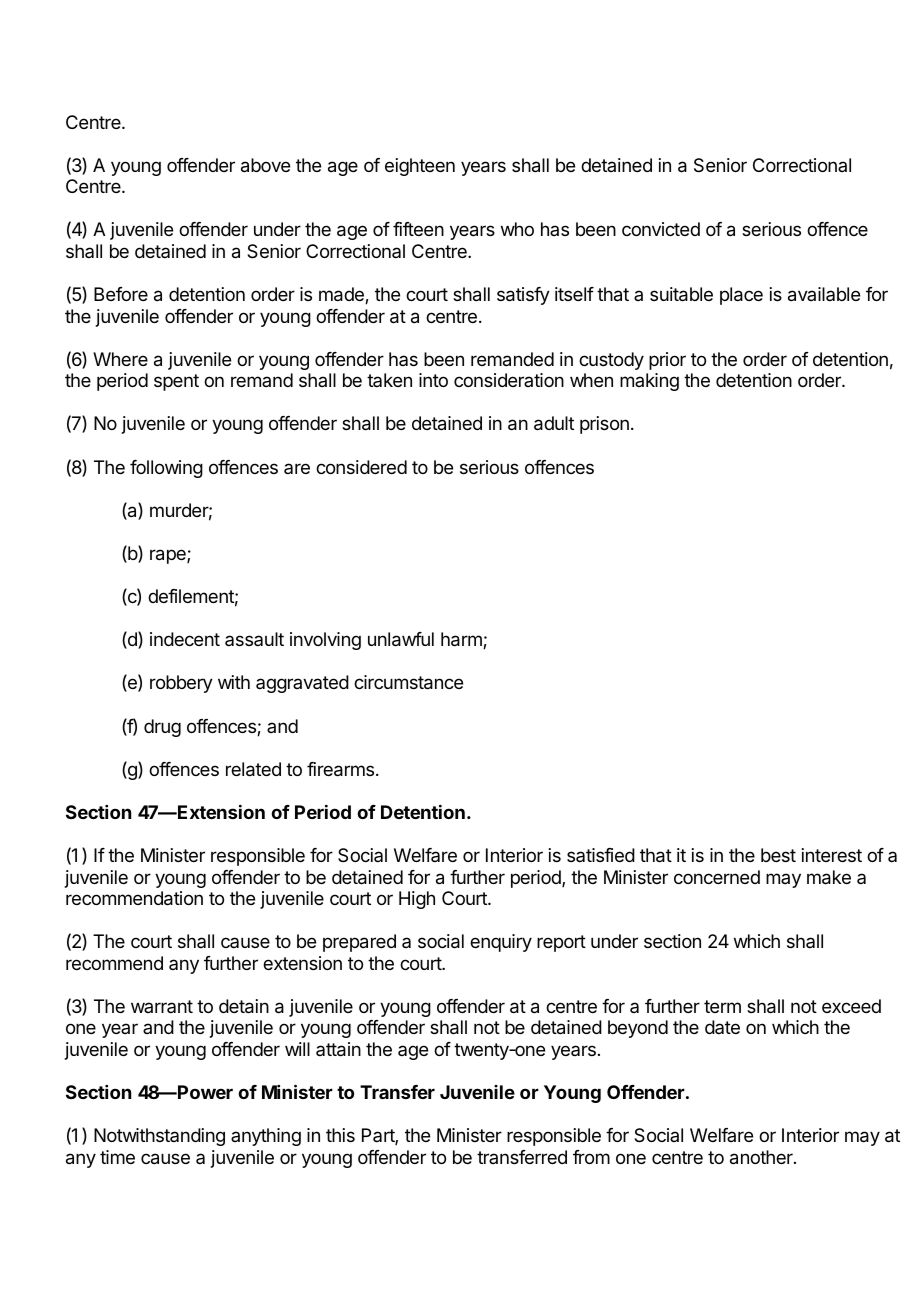 The width and height of the screenshot is (924, 1308). Describe the element at coordinates (266, 1137) in the screenshot. I see `anything` at that location.
